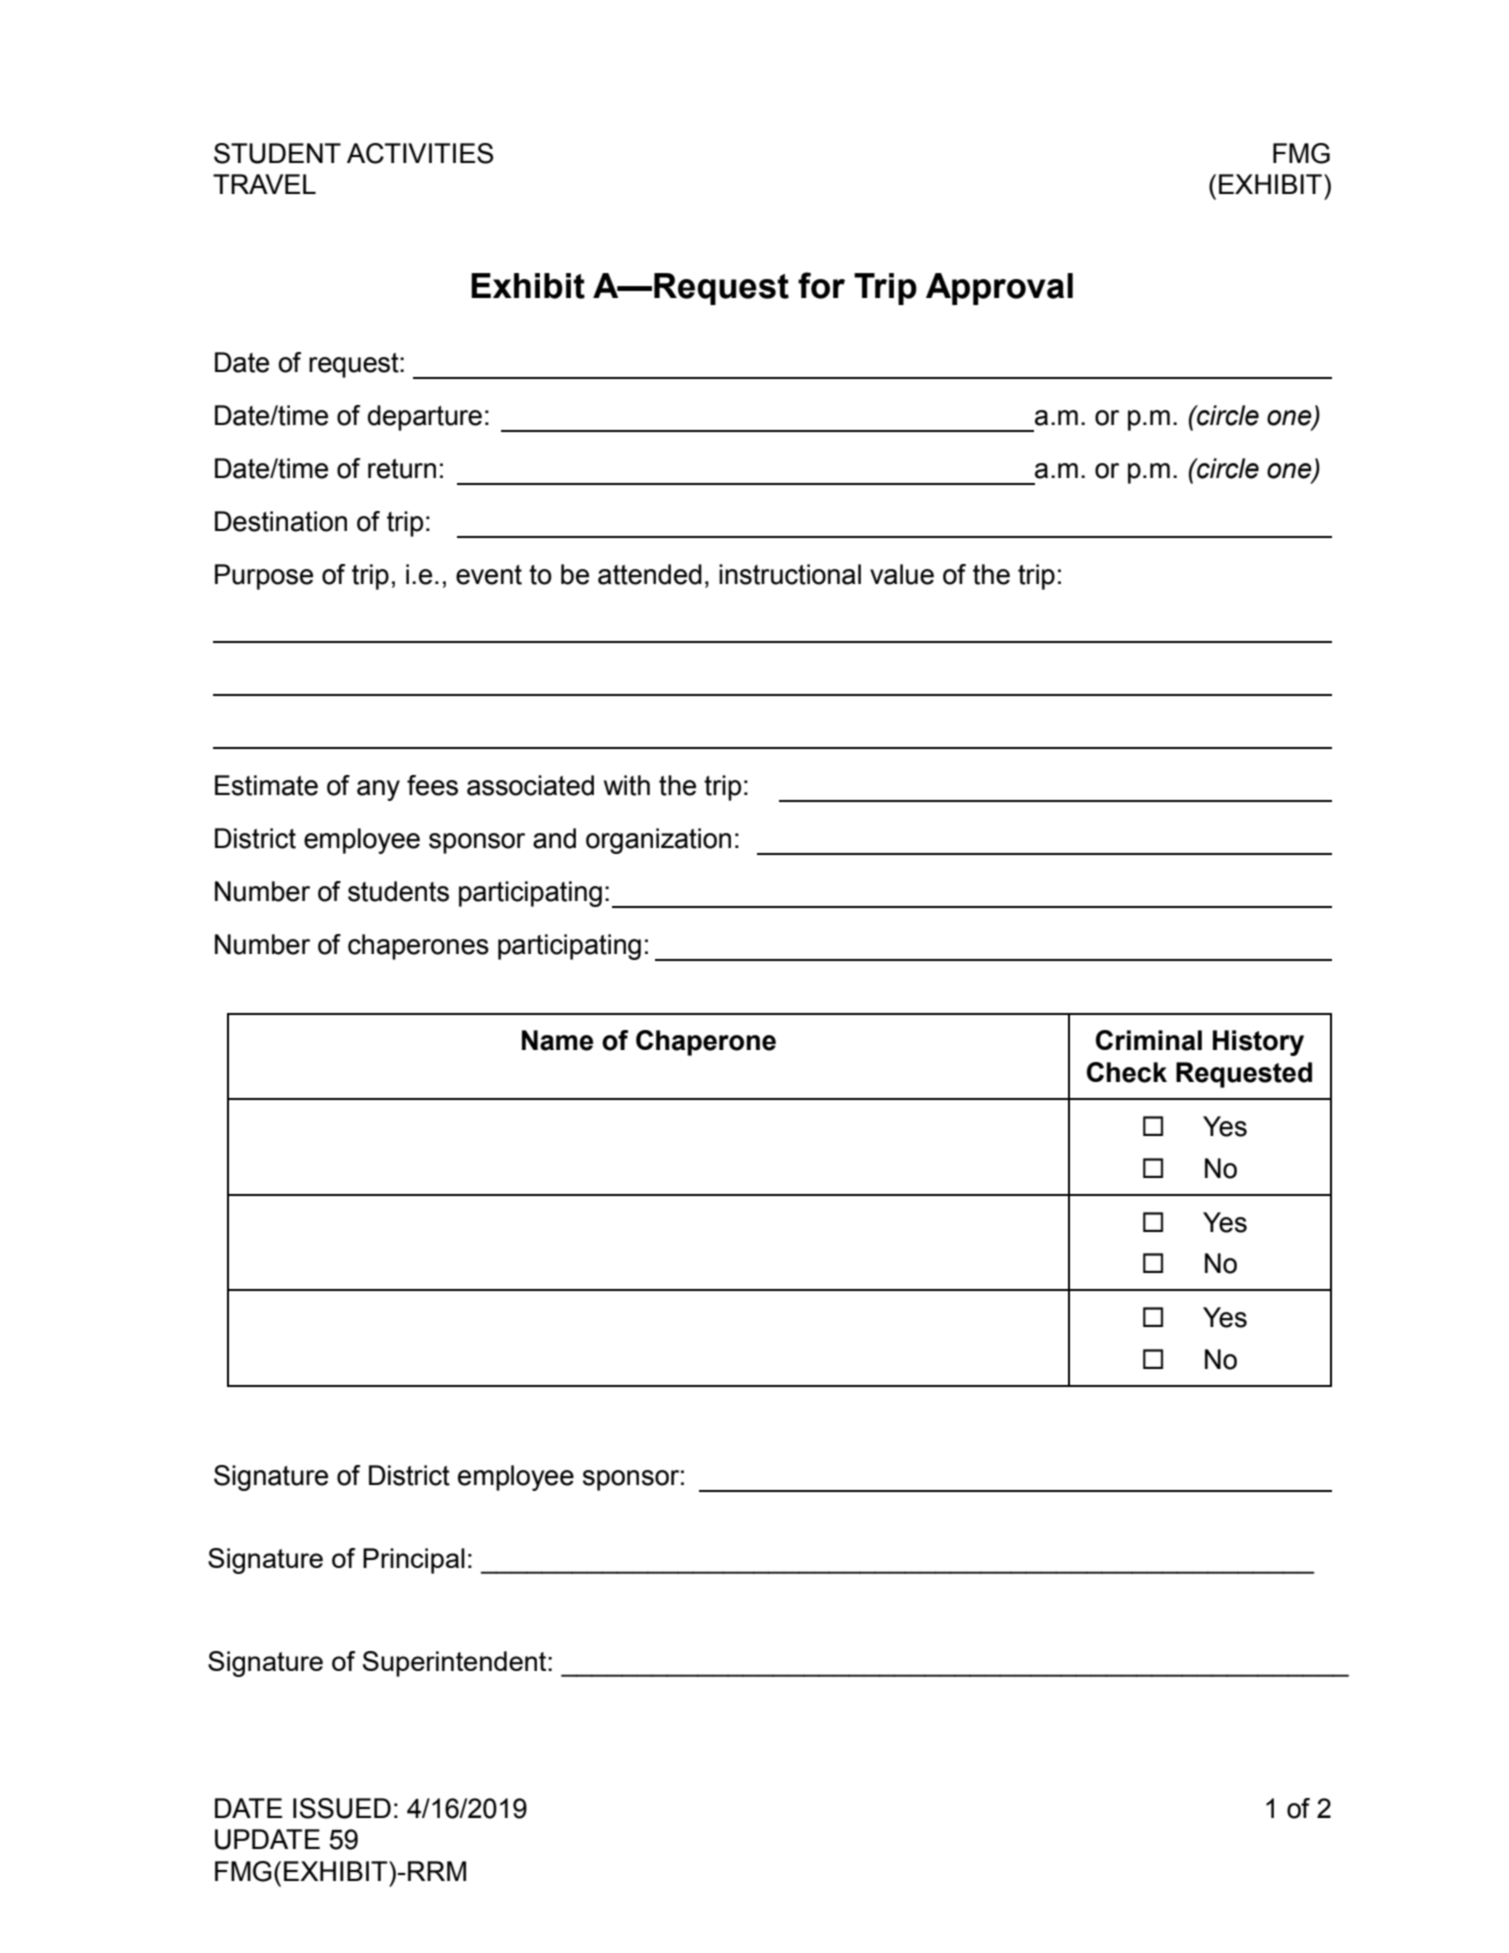 The height and width of the screenshot is (1953, 1509). What do you see at coordinates (342, 1808) in the screenshot?
I see `ISSUED` at bounding box center [342, 1808].
